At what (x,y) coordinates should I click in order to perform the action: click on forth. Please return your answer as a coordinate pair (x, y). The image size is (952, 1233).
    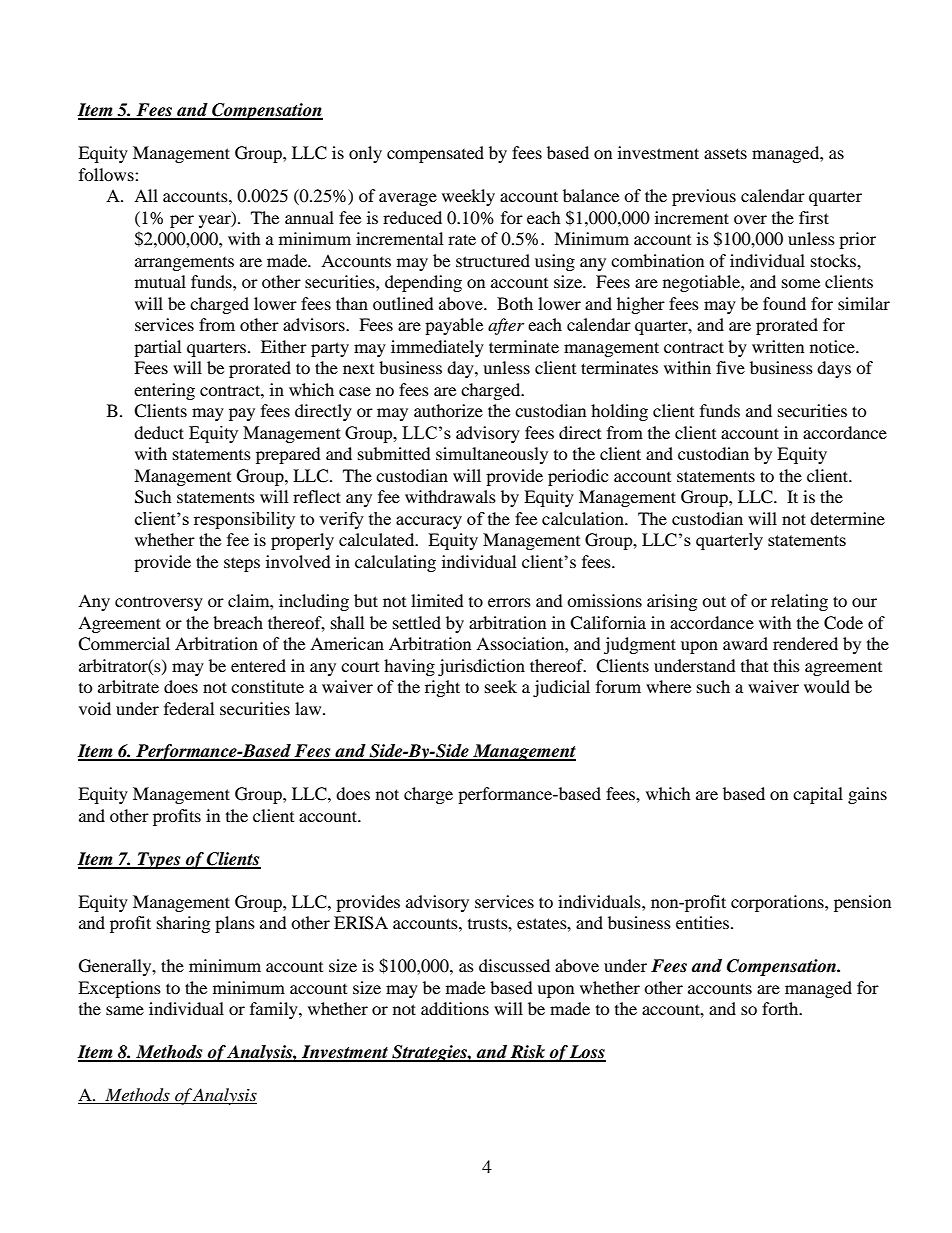
    Looking at the image, I should click on (781, 1008).
